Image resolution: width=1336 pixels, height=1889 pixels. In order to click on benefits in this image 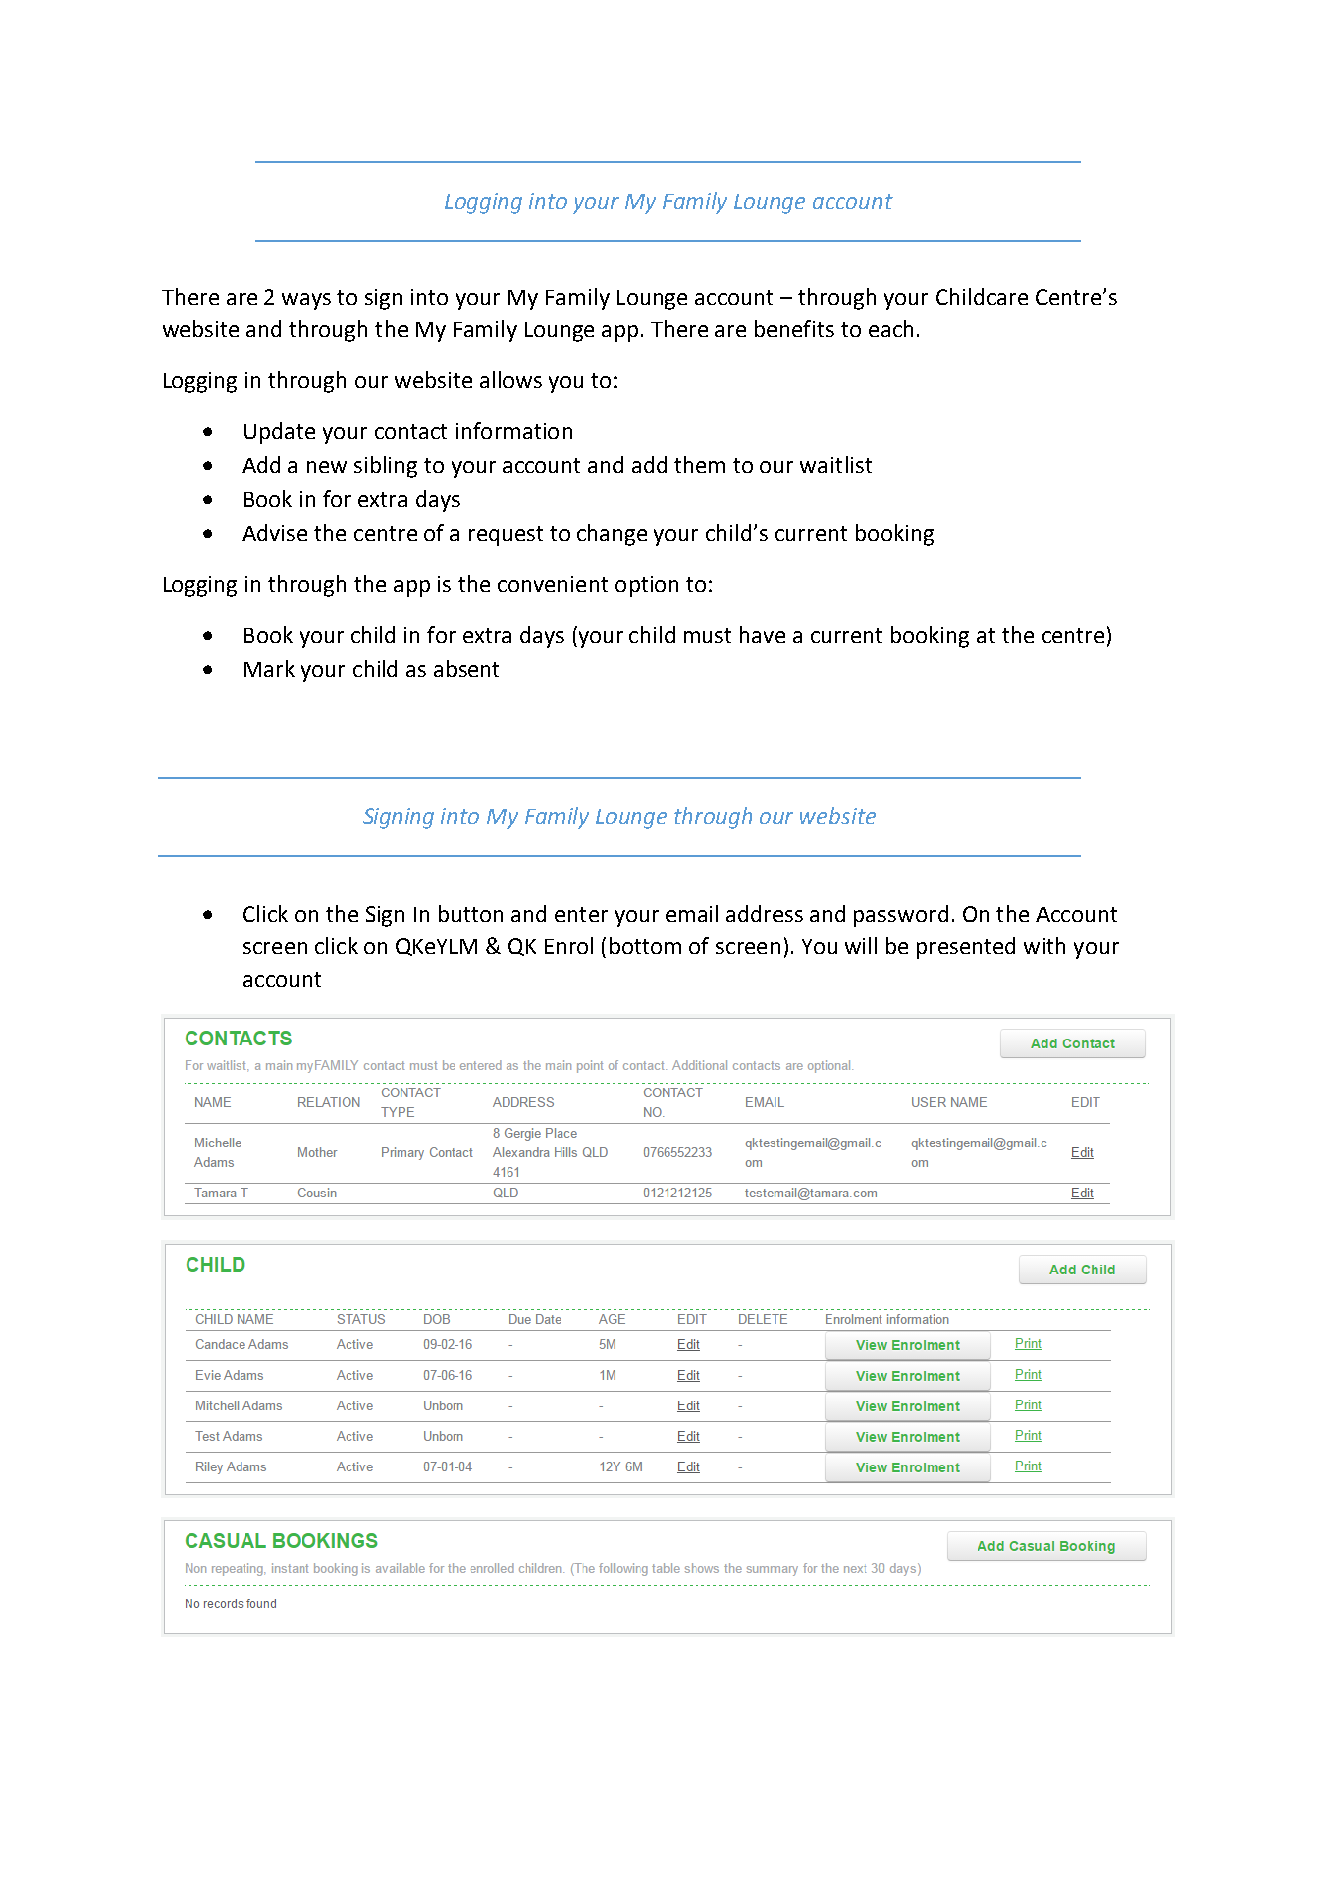, I will do `click(794, 328)`.
